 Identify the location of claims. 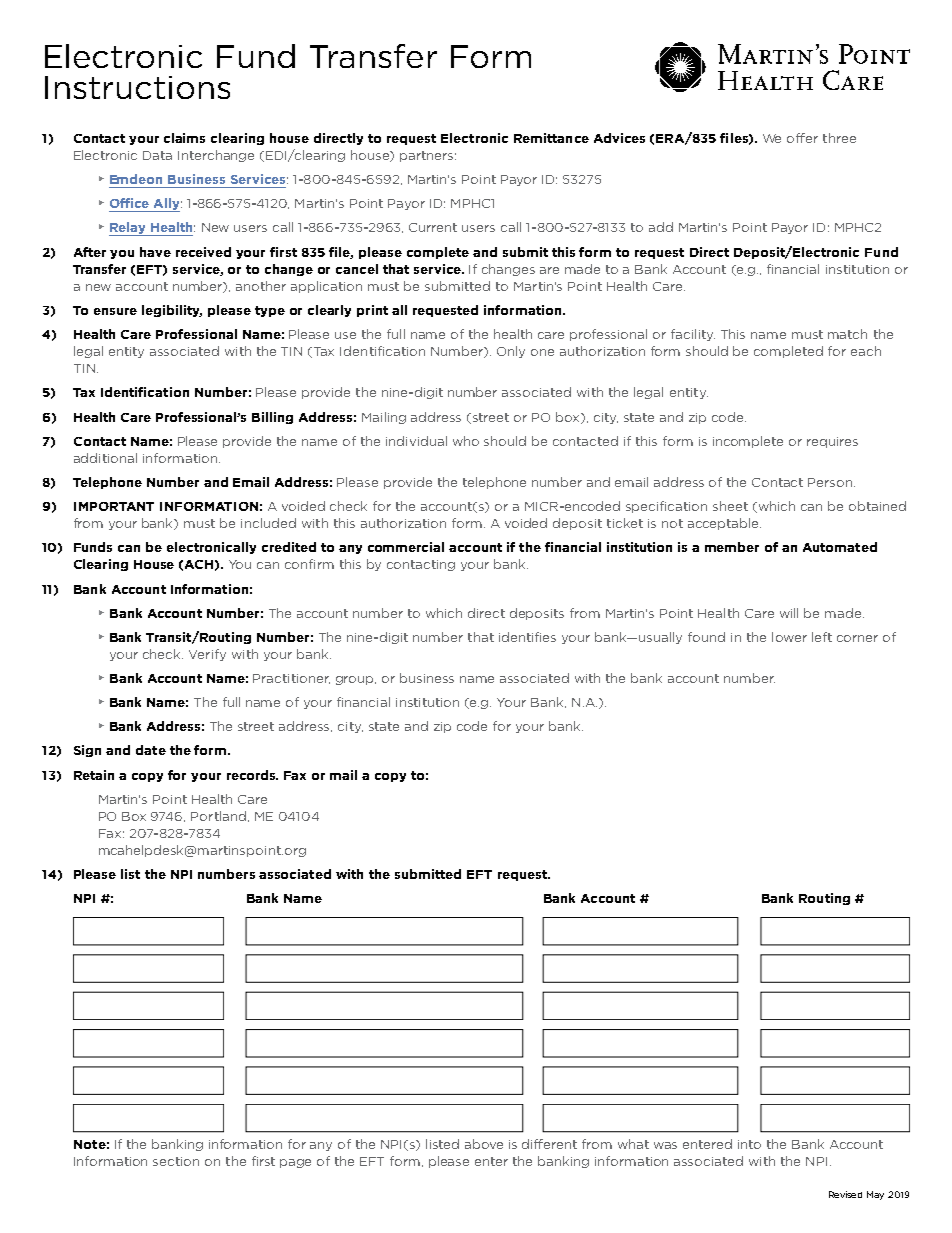
(184, 138).
